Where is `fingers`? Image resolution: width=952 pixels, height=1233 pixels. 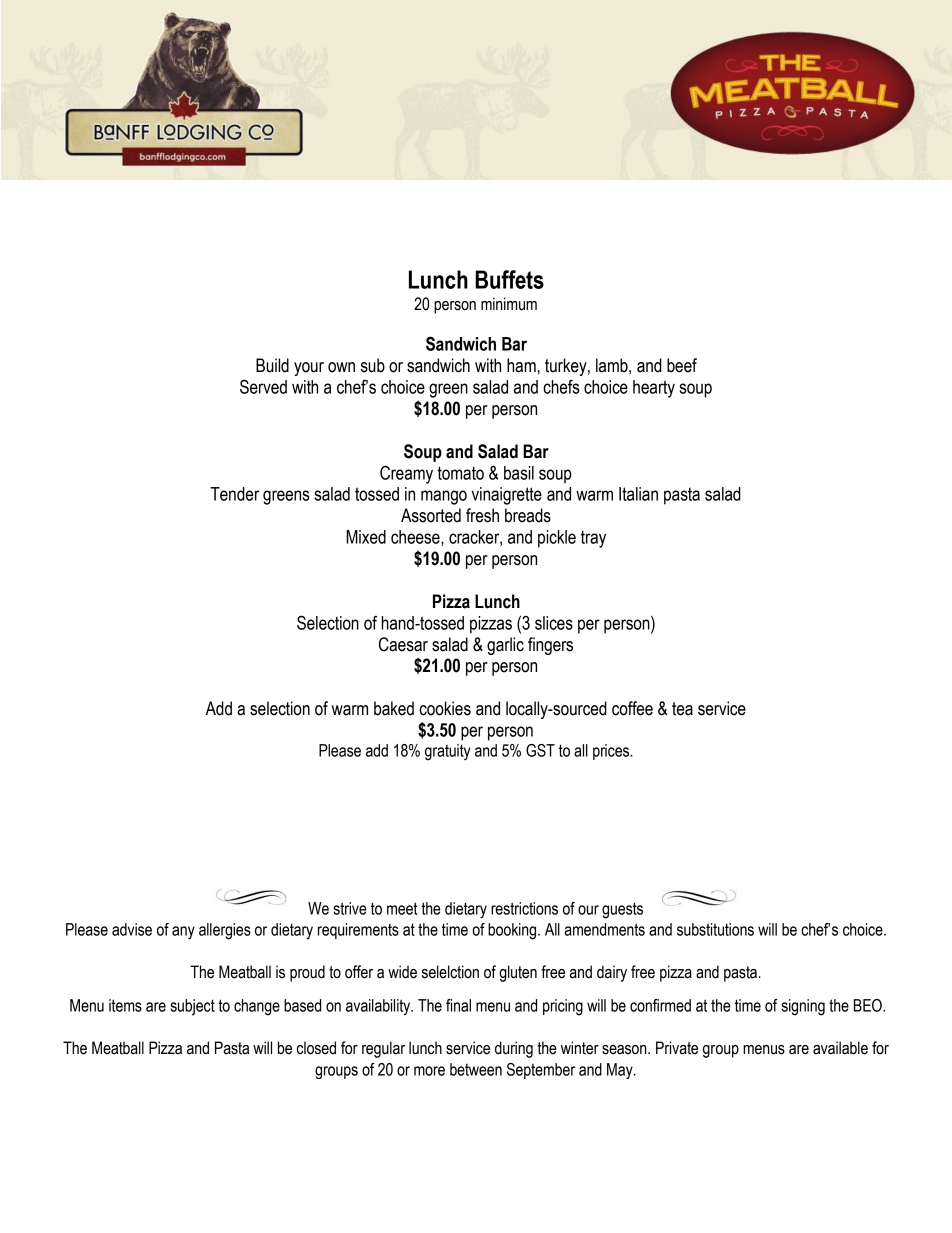 fingers is located at coordinates (550, 646).
